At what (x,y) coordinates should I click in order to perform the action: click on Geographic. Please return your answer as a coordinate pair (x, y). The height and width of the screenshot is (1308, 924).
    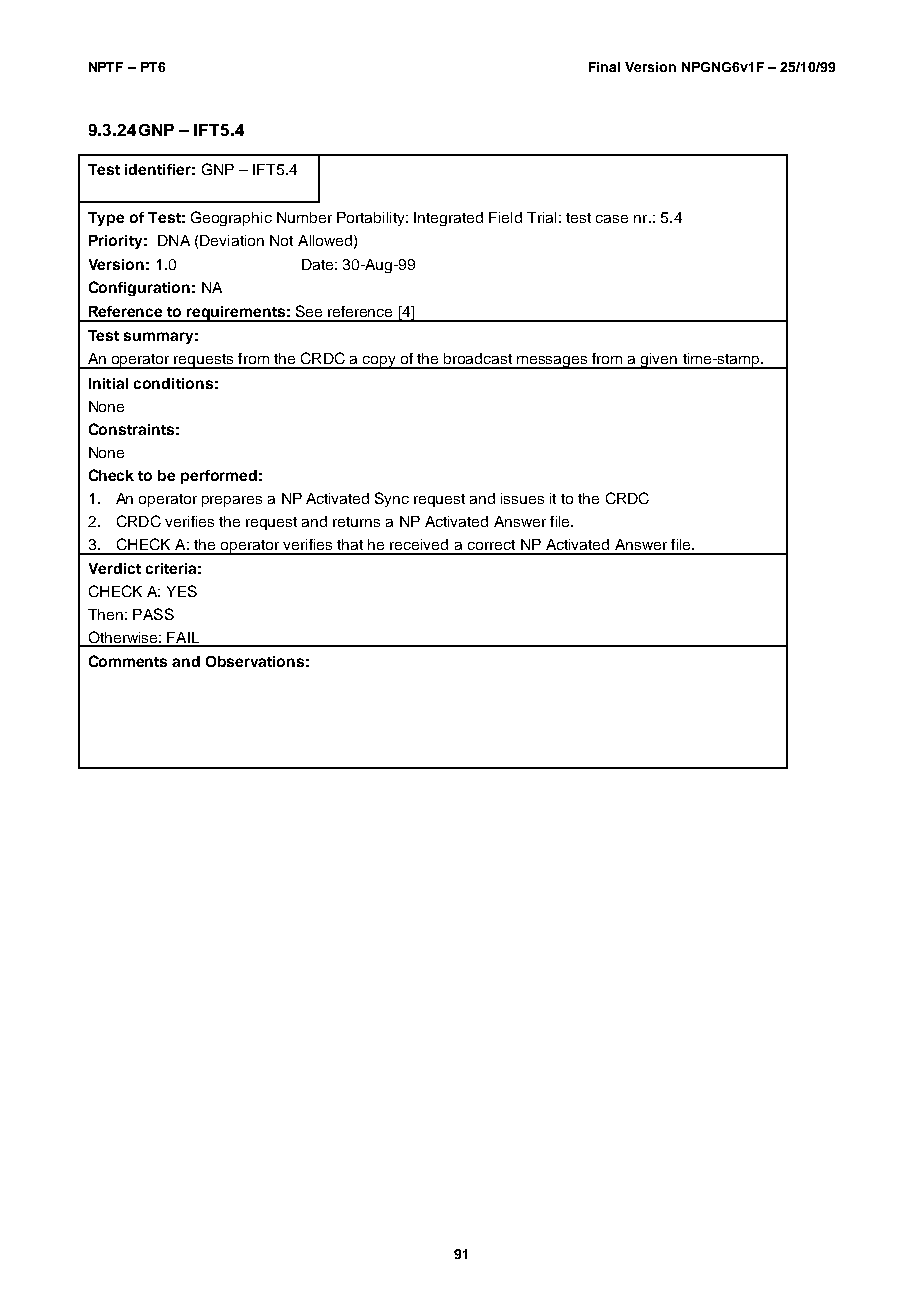
    Looking at the image, I should click on (231, 218).
